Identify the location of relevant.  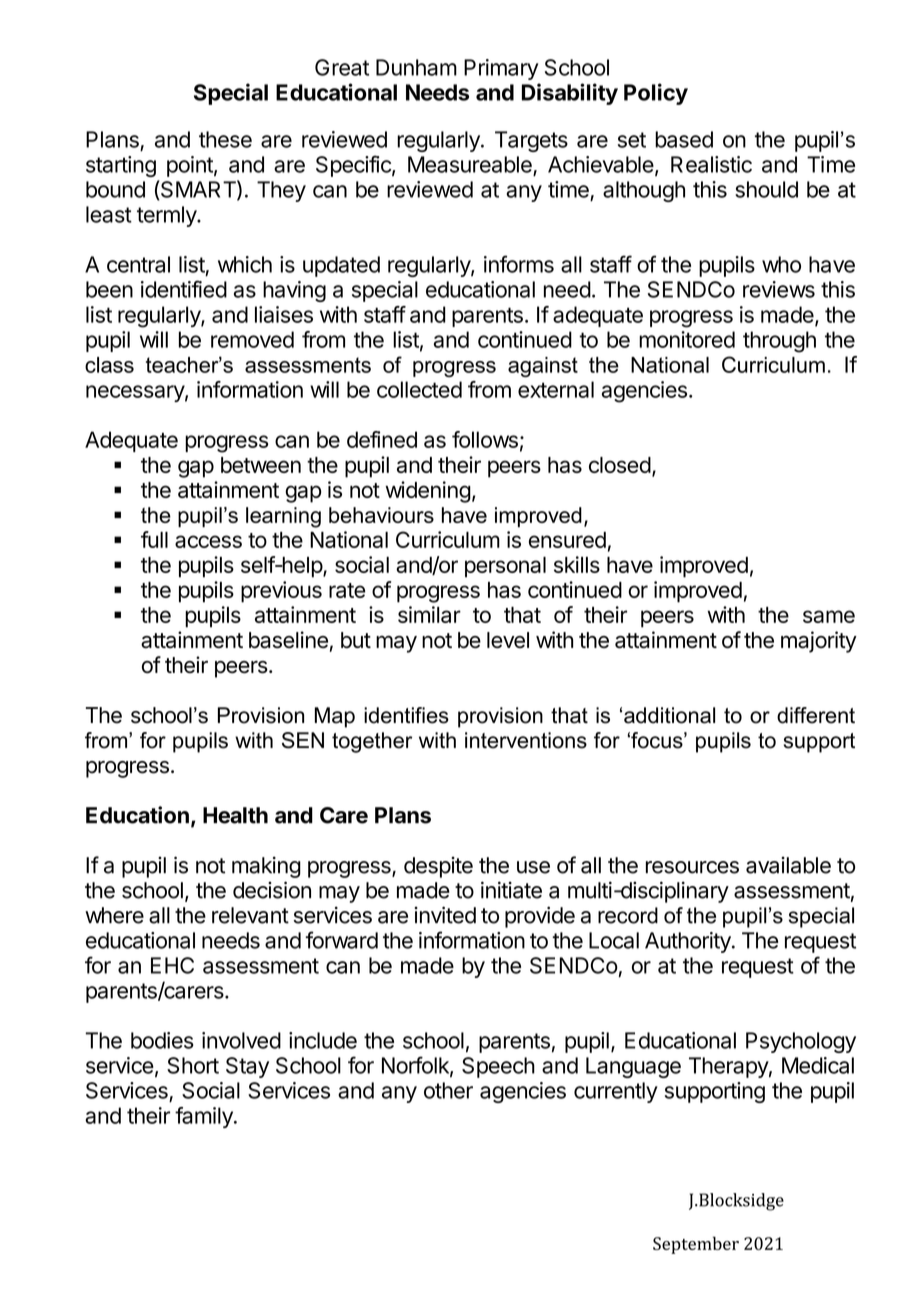
(250, 915).
